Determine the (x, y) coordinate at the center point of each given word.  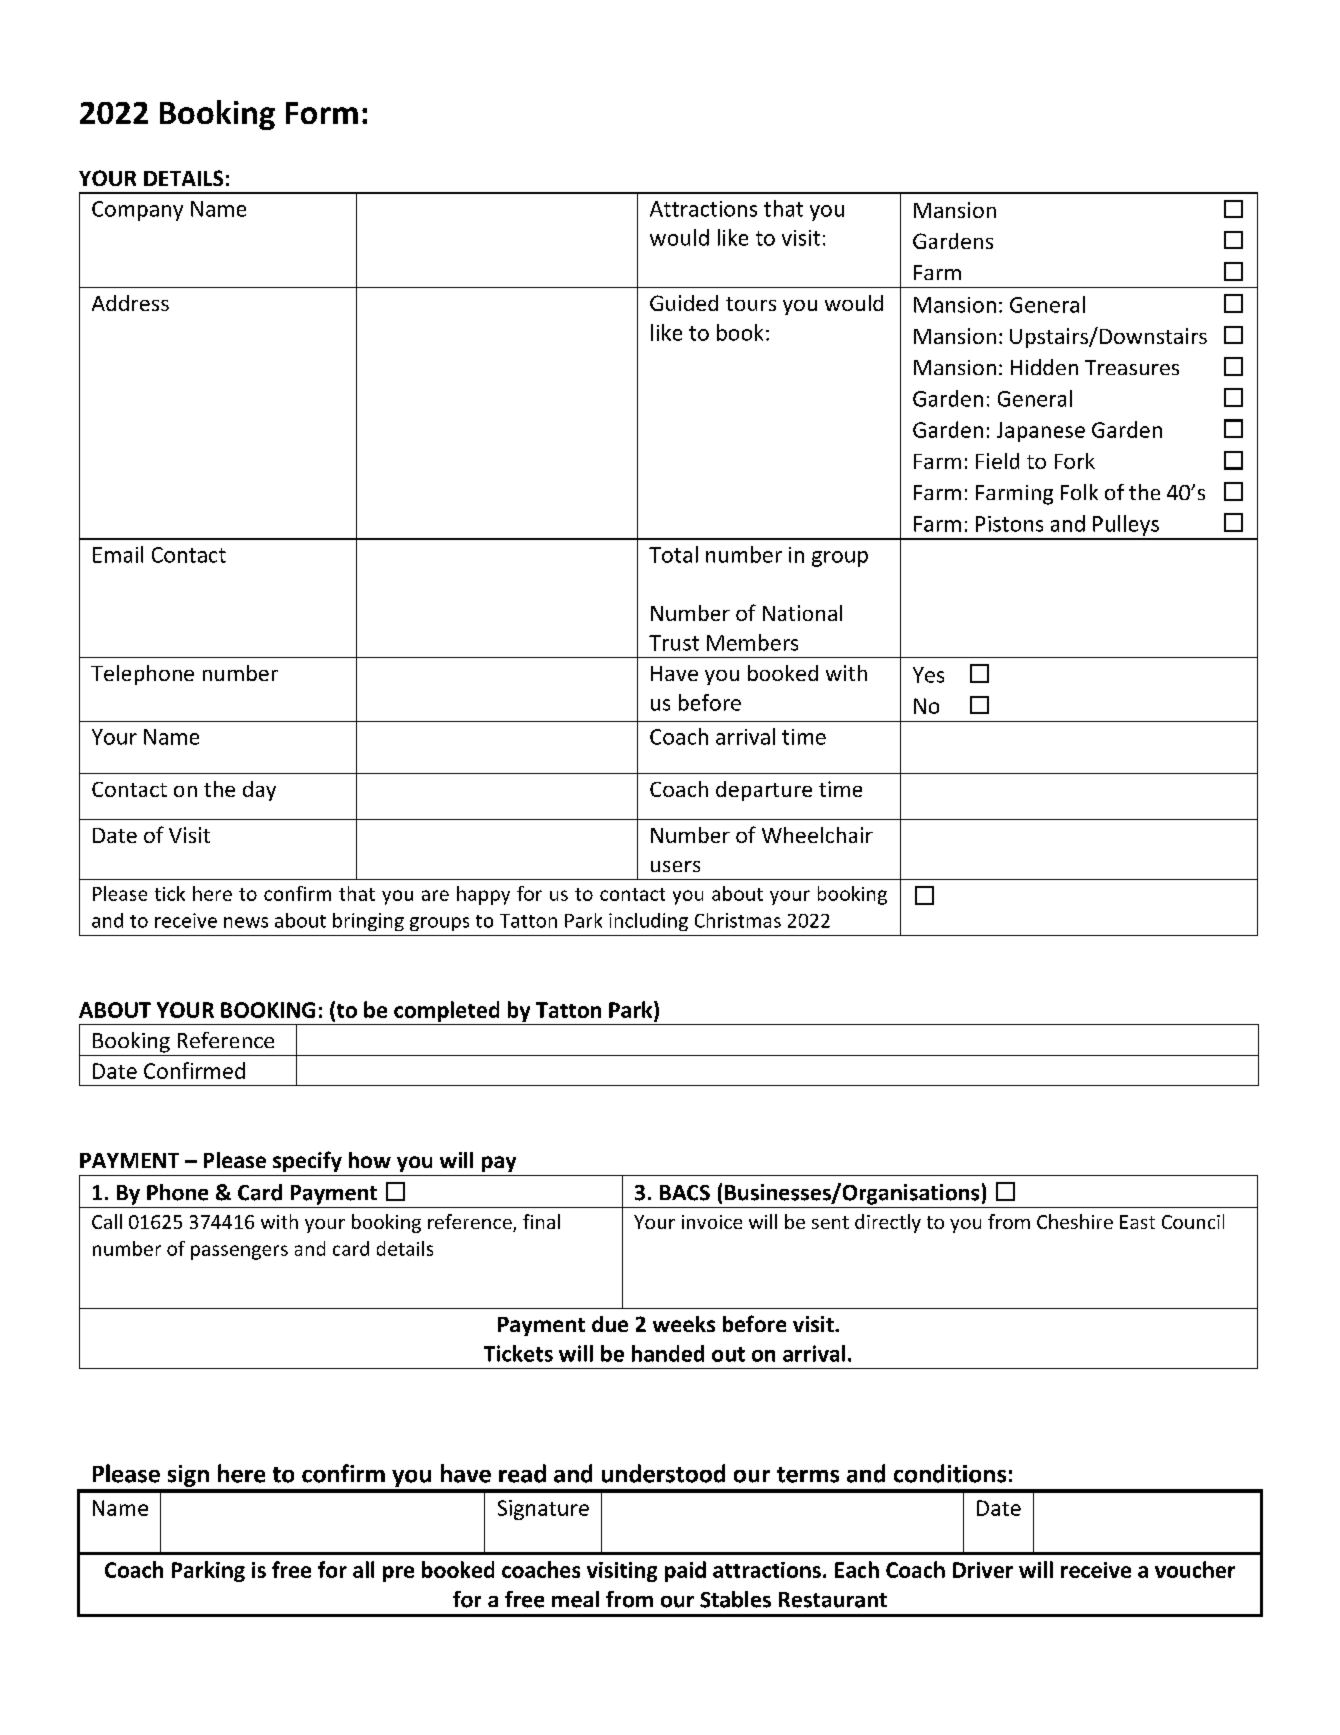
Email (118, 554)
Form (322, 113)
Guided (684, 303)
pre (398, 1574)
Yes (928, 675)
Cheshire (1075, 1221)
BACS (685, 1193)
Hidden (1044, 367)
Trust (674, 643)
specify (307, 1161)
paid (685, 1571)
